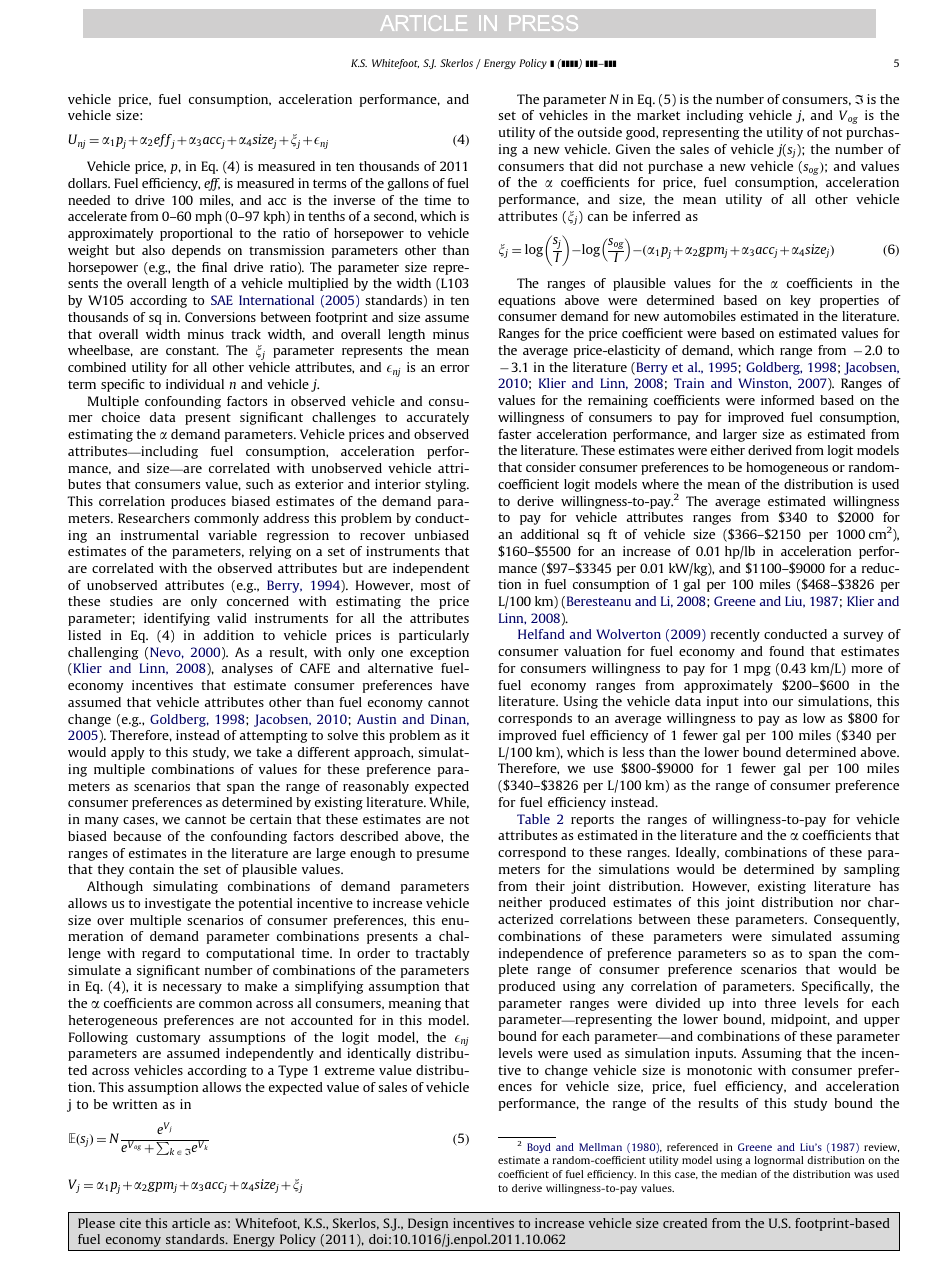 The height and width of the screenshot is (1270, 952). What do you see at coordinates (658, 115) in the screenshot?
I see `market` at bounding box center [658, 115].
